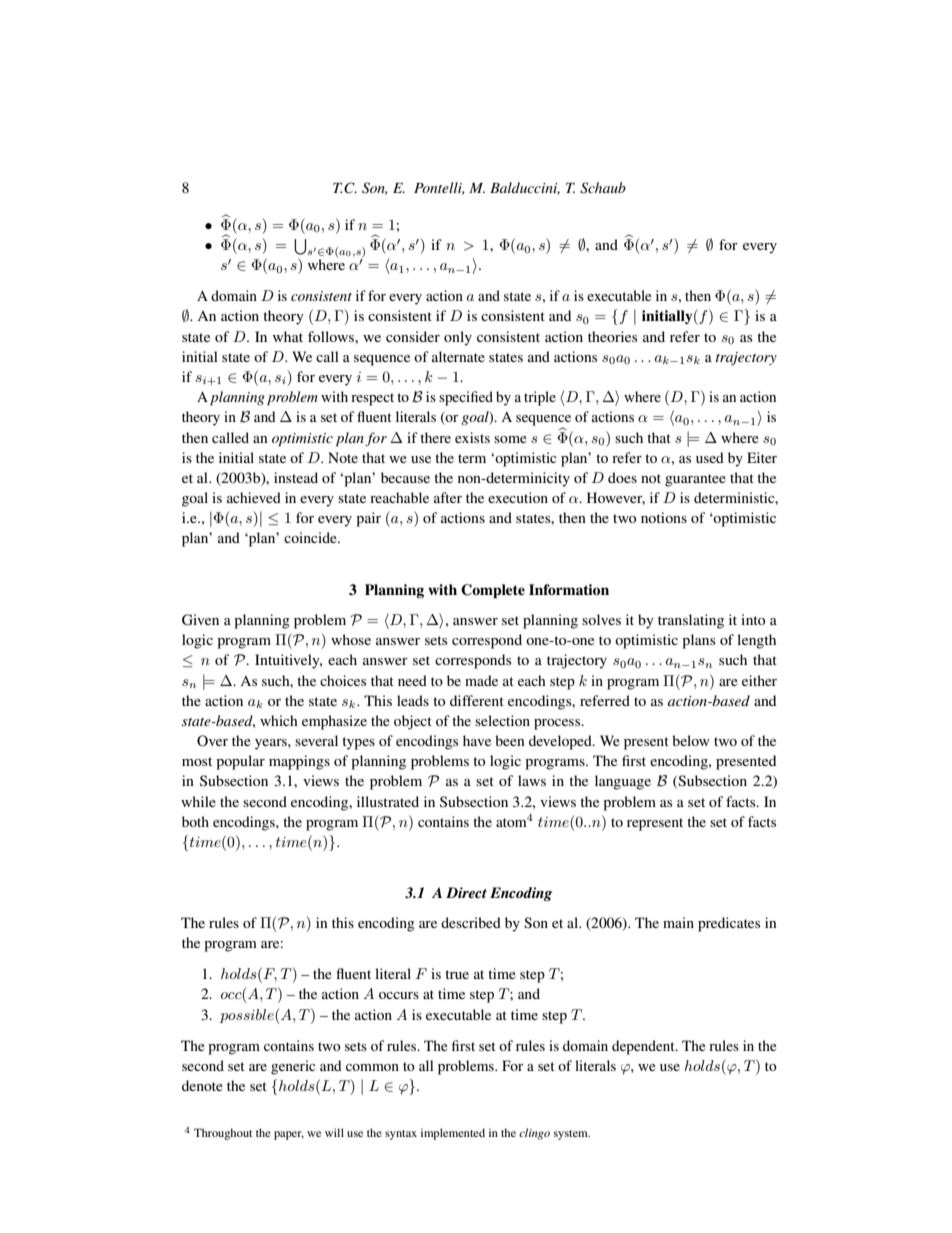 The height and width of the screenshot is (1233, 952). What do you see at coordinates (664, 517) in the screenshot?
I see `notions` at bounding box center [664, 517].
